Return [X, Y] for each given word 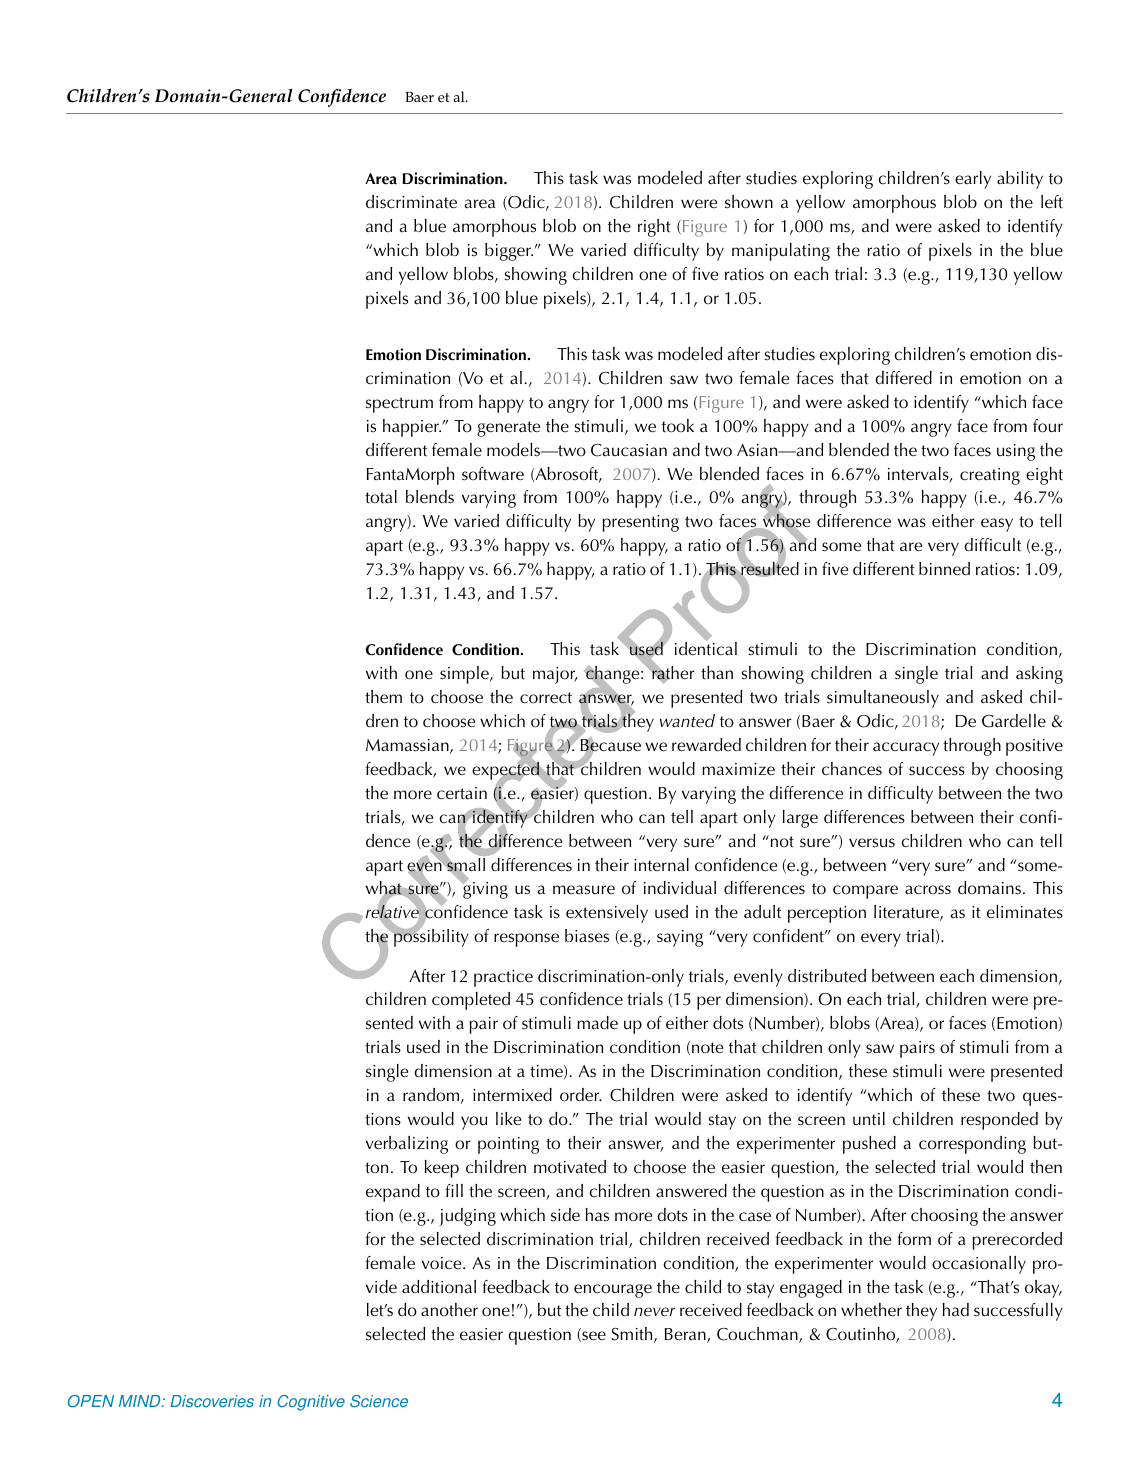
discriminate [411, 202]
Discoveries [212, 1401]
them [383, 697]
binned [944, 569]
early [973, 180]
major [555, 675]
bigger [509, 252]
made [597, 1023]
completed [471, 1001]
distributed [827, 976]
